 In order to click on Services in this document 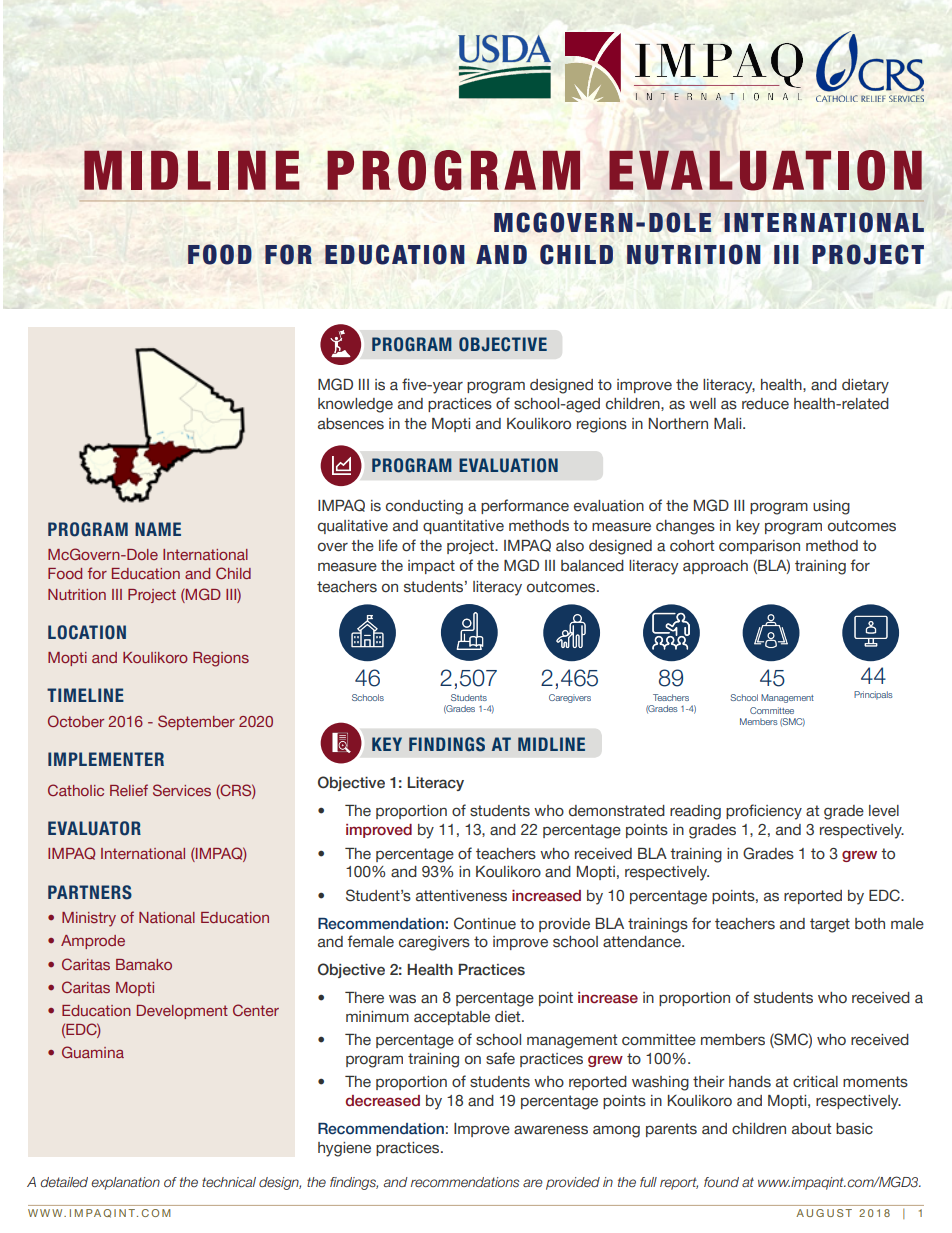, I will do `click(182, 790)`.
